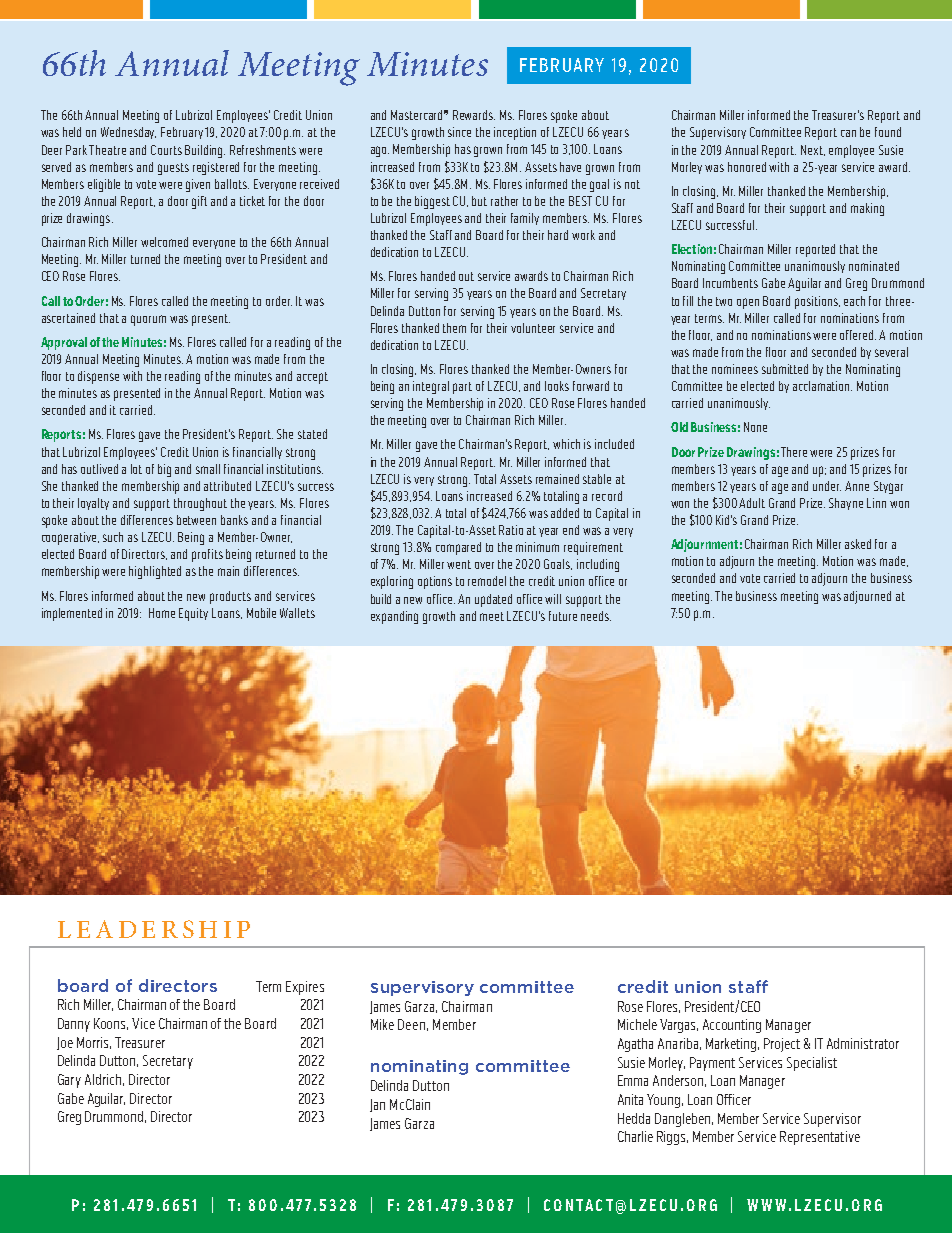 The image size is (952, 1233). What do you see at coordinates (596, 616) in the screenshot?
I see `needs` at bounding box center [596, 616].
